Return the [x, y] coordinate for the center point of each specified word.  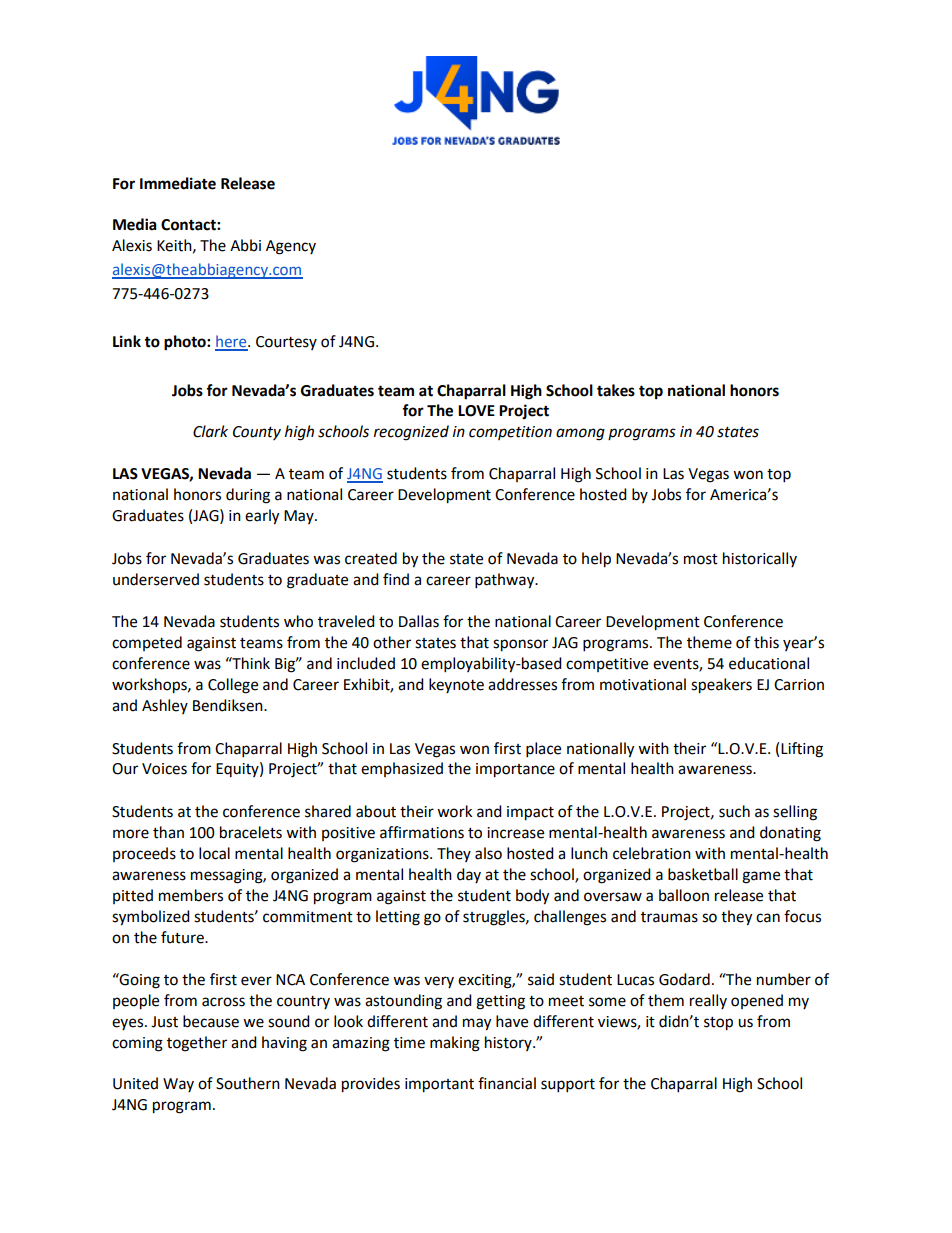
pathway [506, 581]
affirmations [422, 832]
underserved [156, 579]
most [701, 559]
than [168, 832]
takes [616, 390]
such [734, 811]
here [232, 342]
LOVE [476, 411]
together [197, 1044]
